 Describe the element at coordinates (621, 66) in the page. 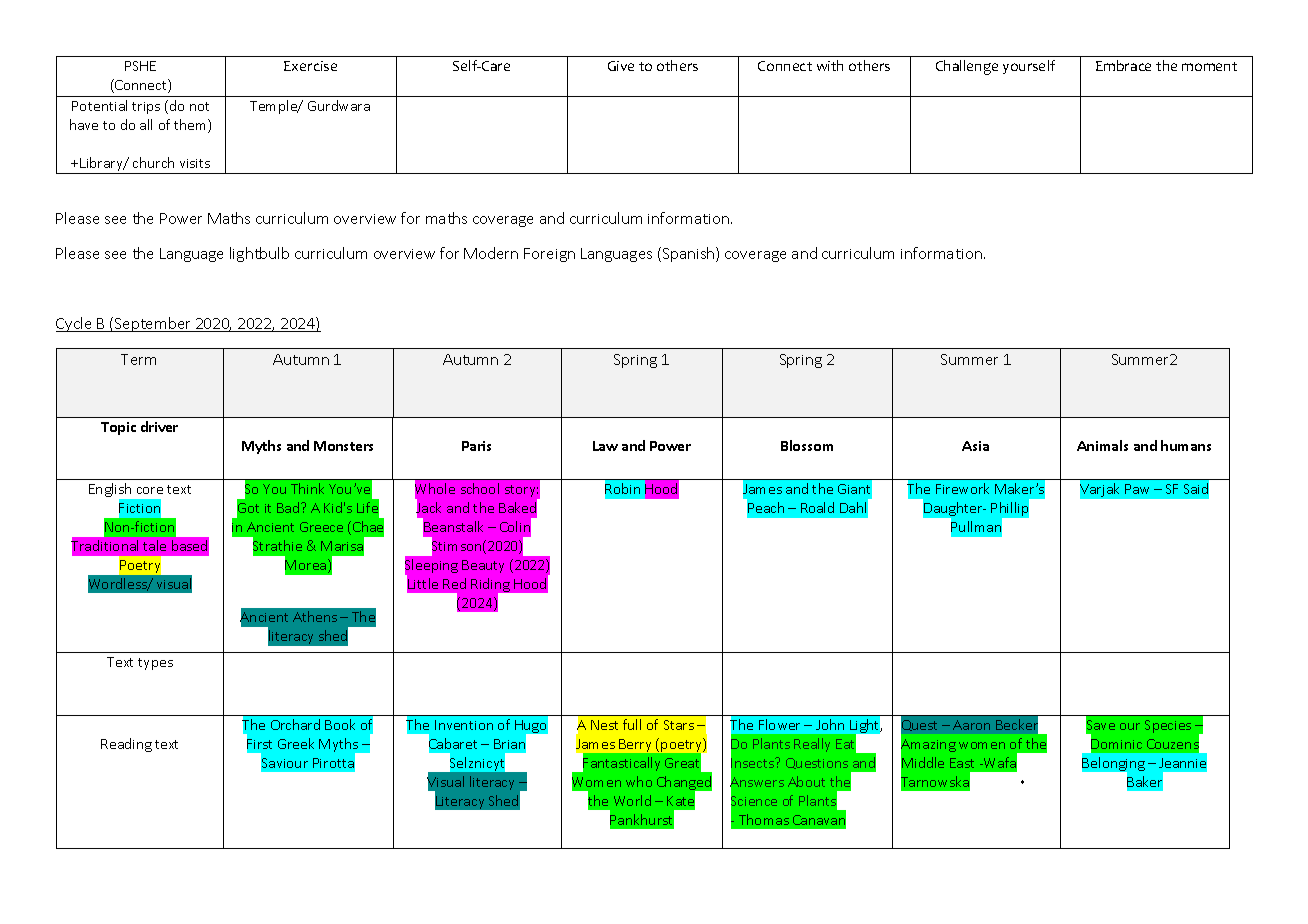

I see `Give` at that location.
